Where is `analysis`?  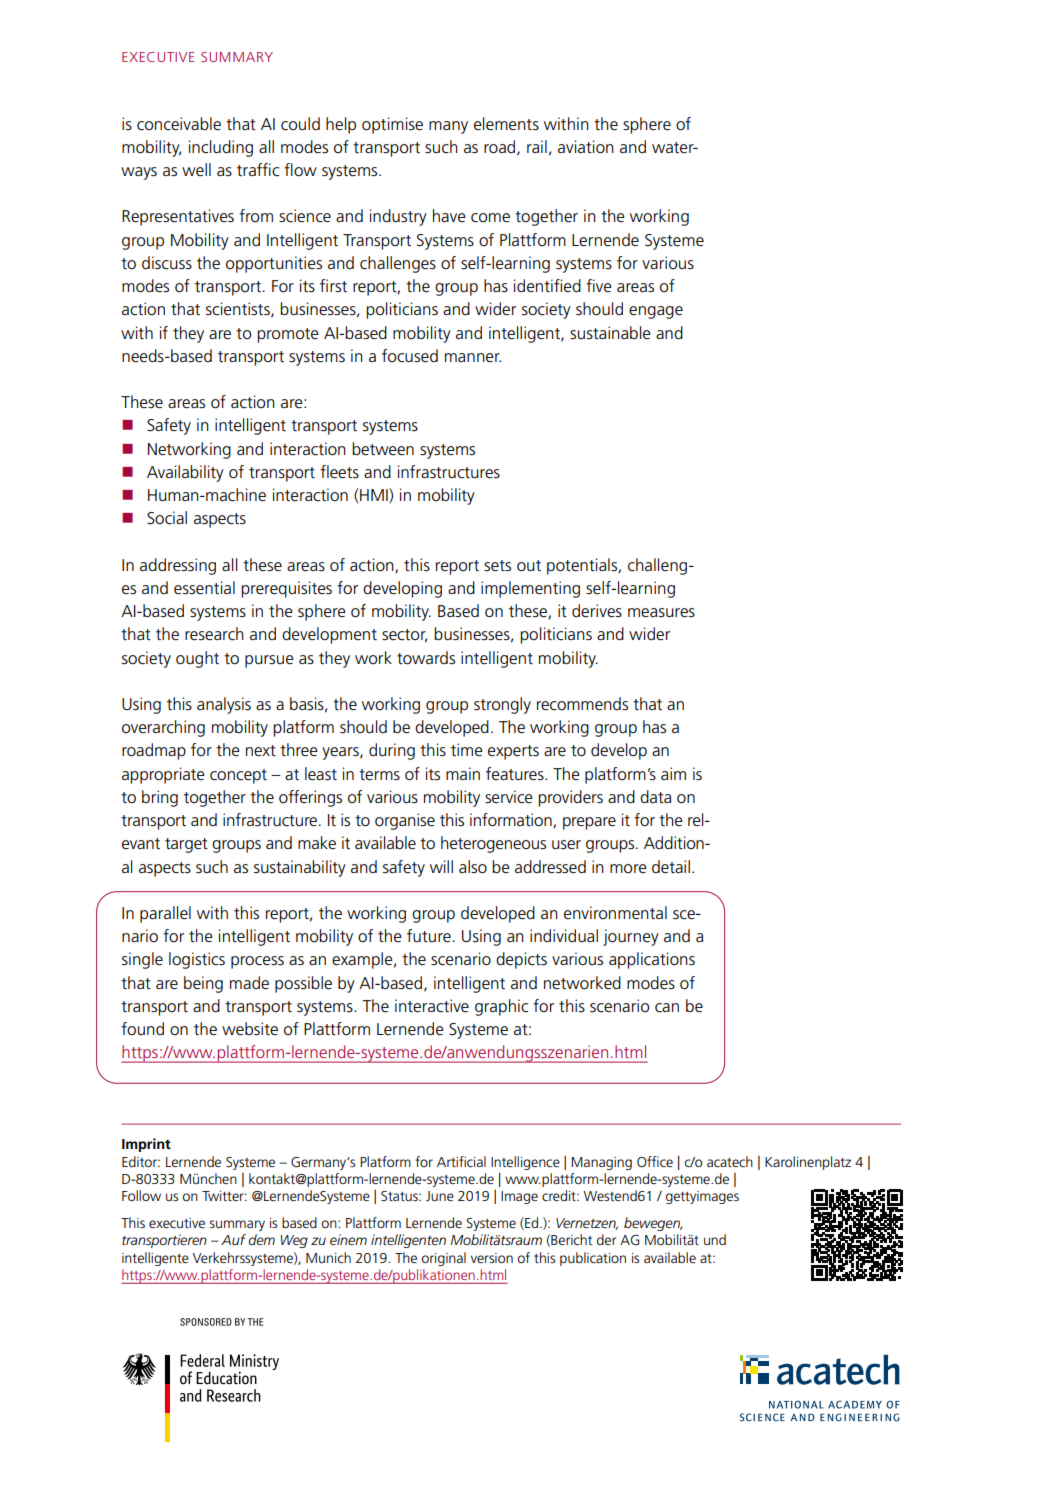 analysis is located at coordinates (224, 705).
